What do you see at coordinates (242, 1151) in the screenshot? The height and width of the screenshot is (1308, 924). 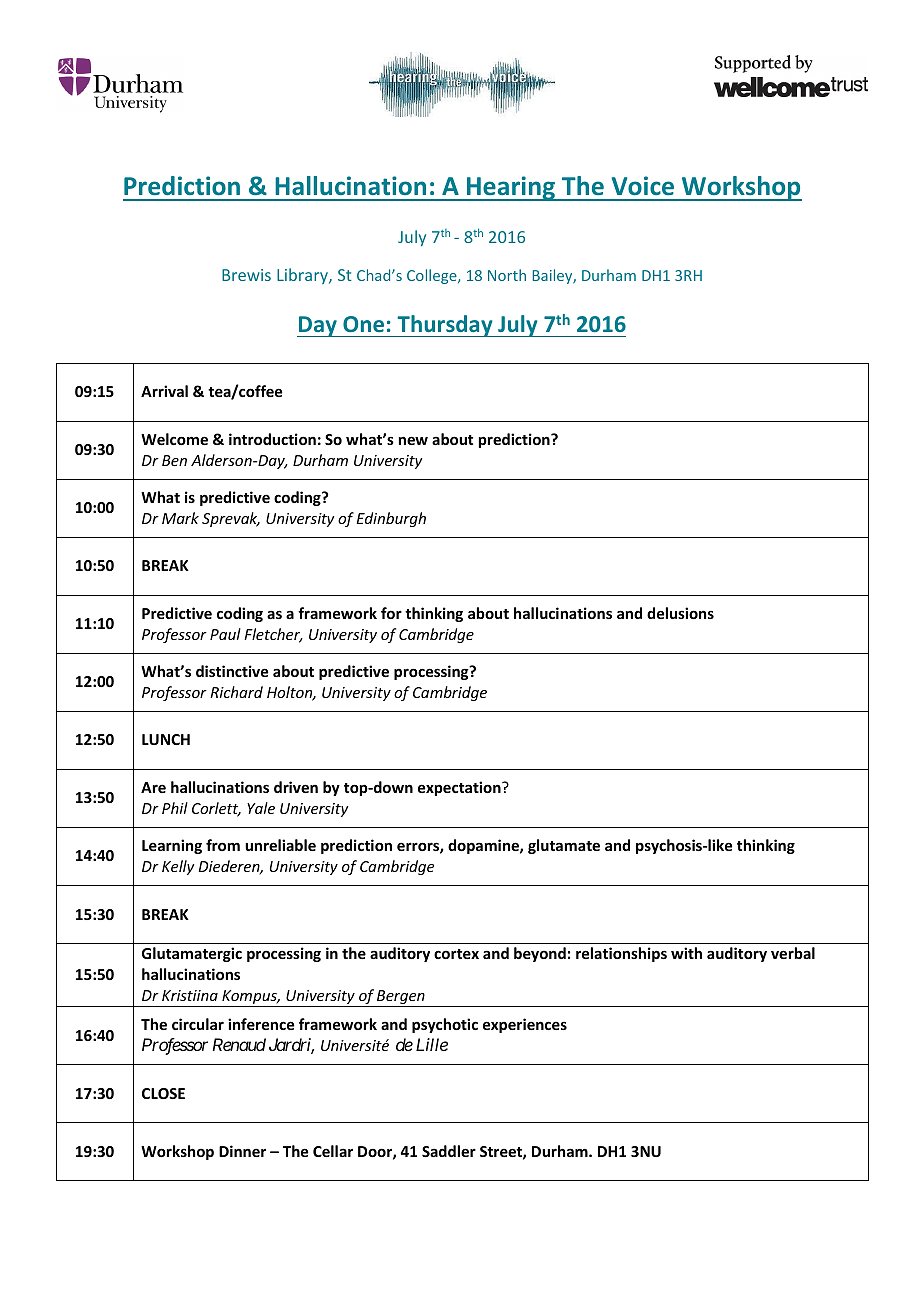 I see `Dinner` at bounding box center [242, 1151].
